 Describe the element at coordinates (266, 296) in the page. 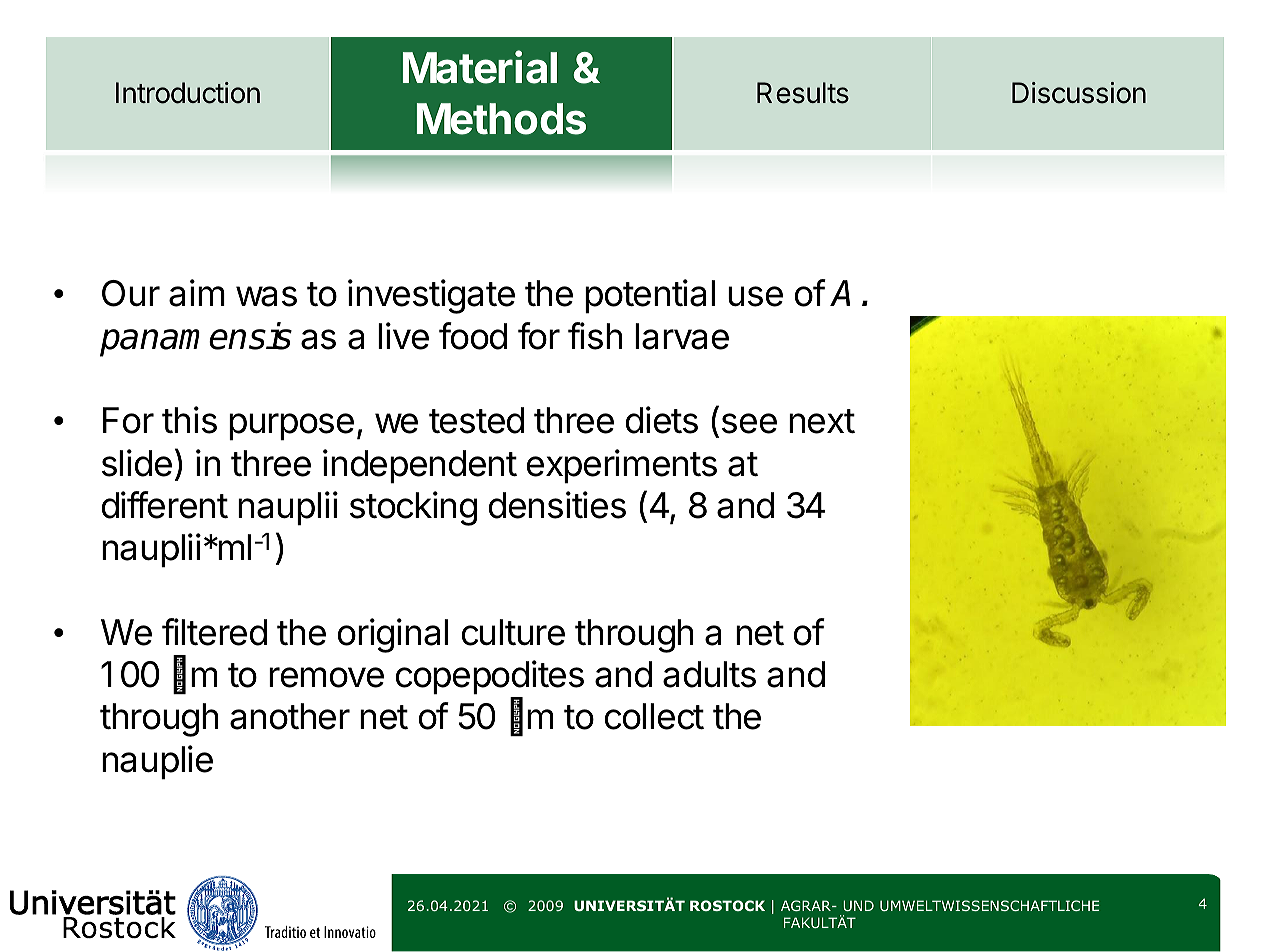

I see `was` at that location.
